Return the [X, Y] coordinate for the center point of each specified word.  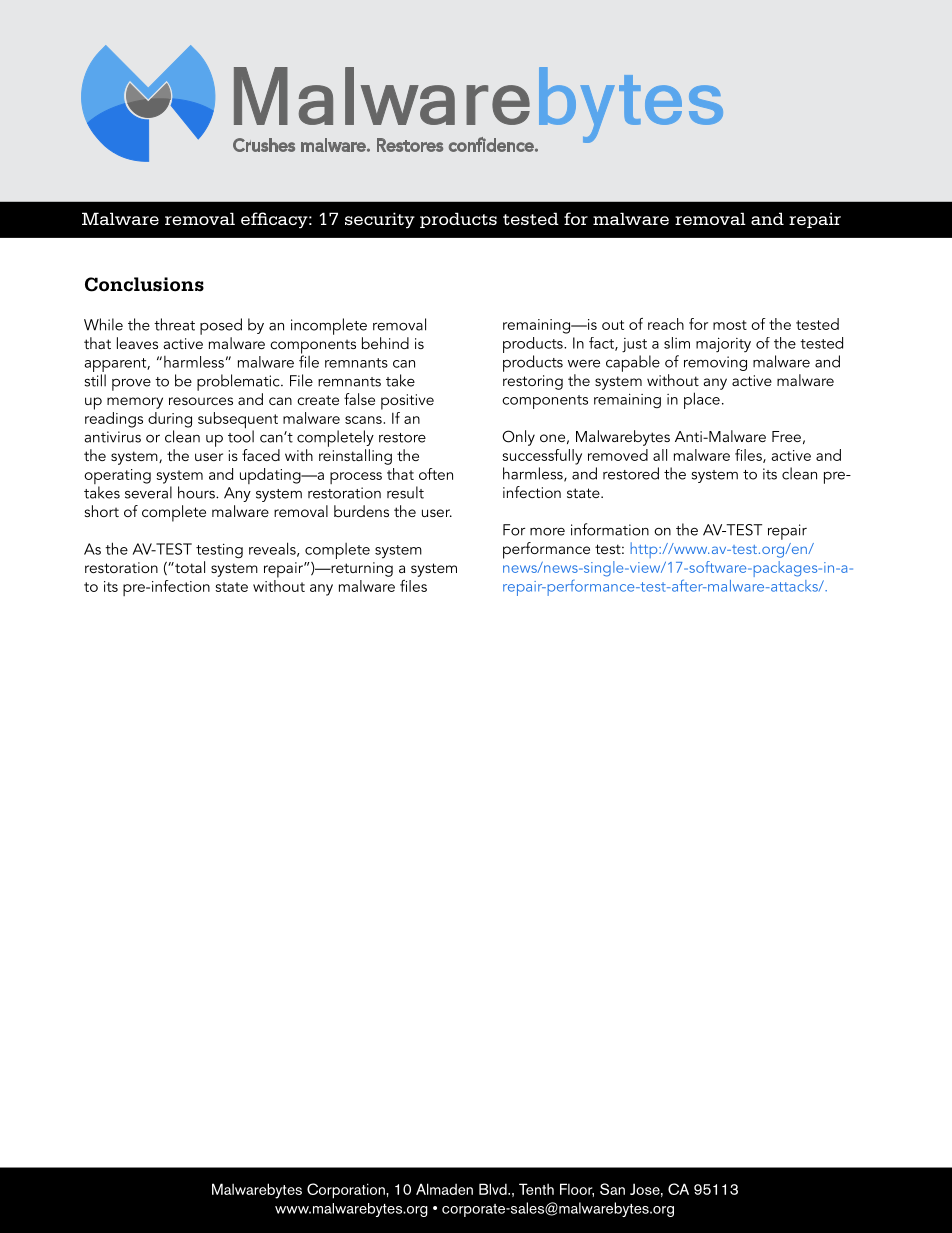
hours [197, 492]
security [380, 220]
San [612, 1189]
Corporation [347, 1191]
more [547, 531]
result [405, 492]
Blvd [494, 1189]
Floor [577, 1190]
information [610, 529]
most [730, 325]
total [189, 567]
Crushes [264, 145]
